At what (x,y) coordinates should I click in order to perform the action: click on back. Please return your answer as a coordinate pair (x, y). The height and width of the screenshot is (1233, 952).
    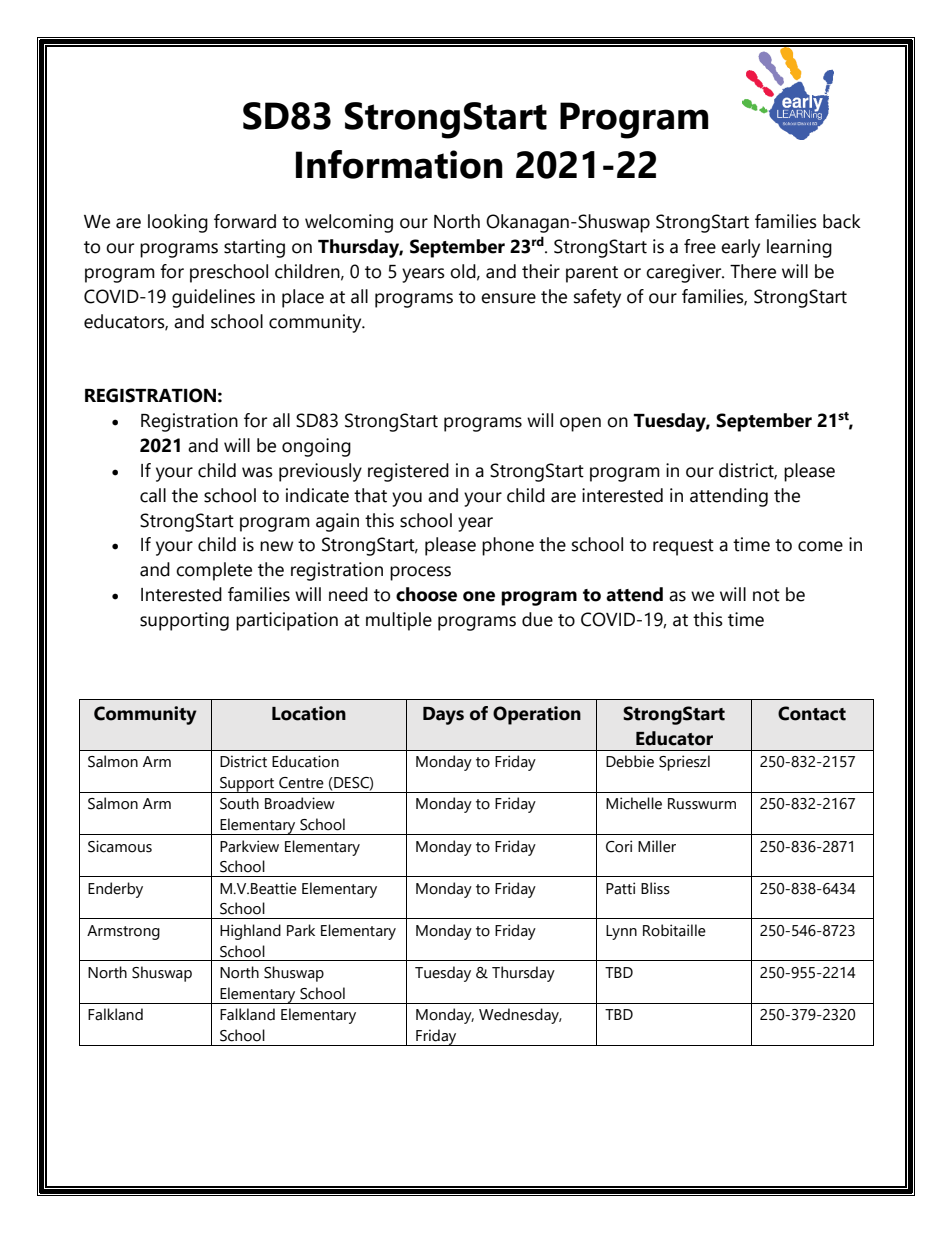
    Looking at the image, I should click on (842, 221).
